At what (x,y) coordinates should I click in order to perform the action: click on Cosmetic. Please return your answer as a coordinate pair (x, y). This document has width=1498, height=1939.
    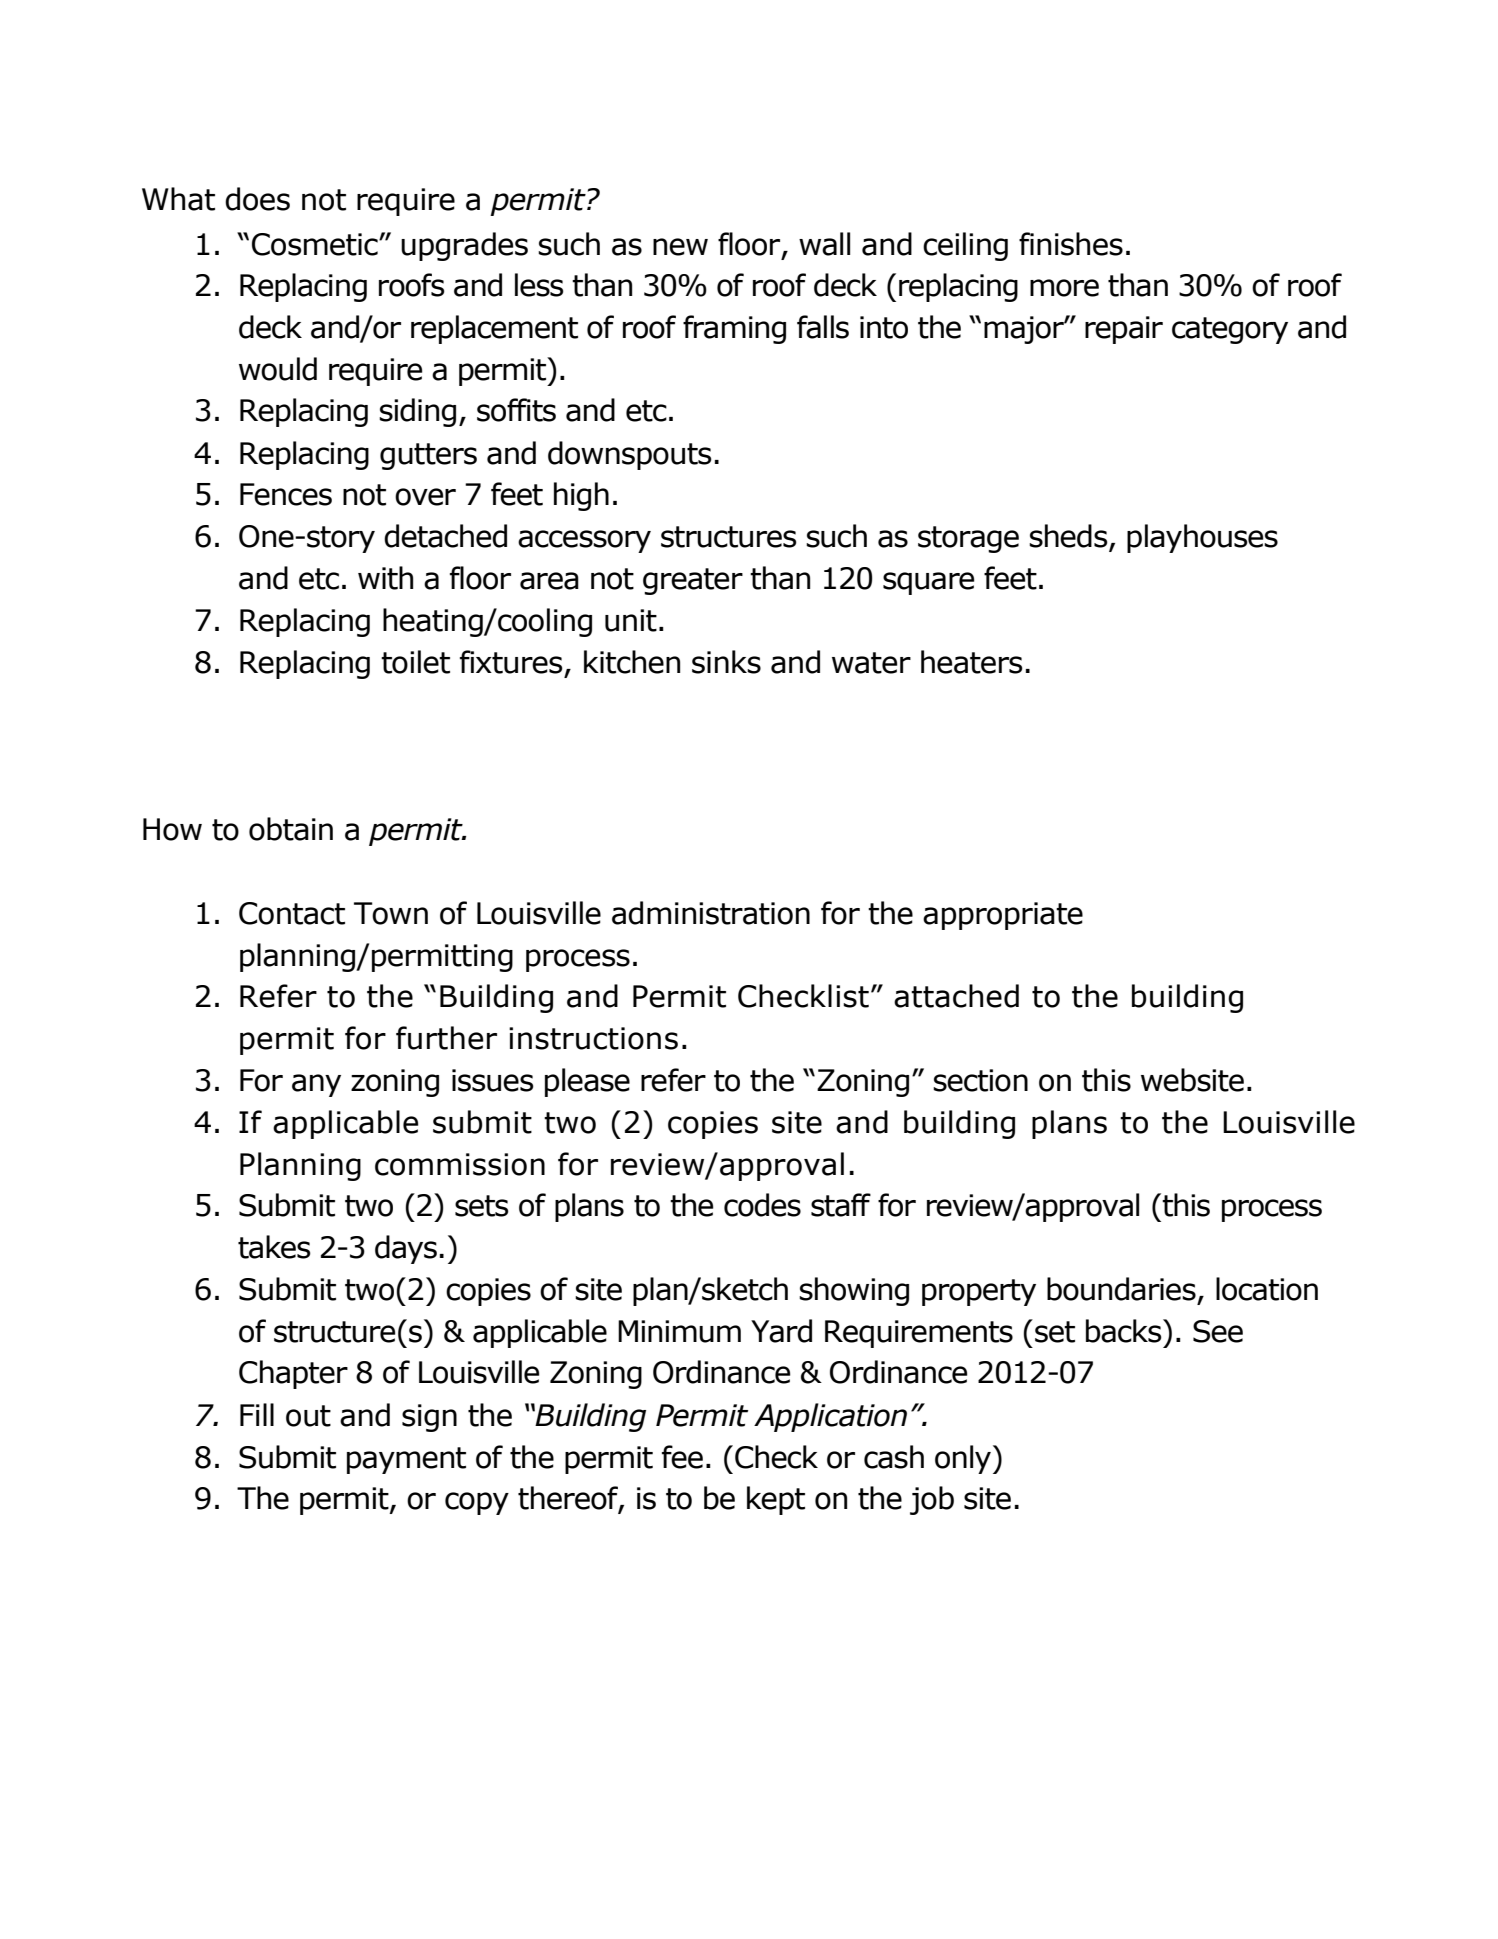
    Looking at the image, I should click on (316, 244).
